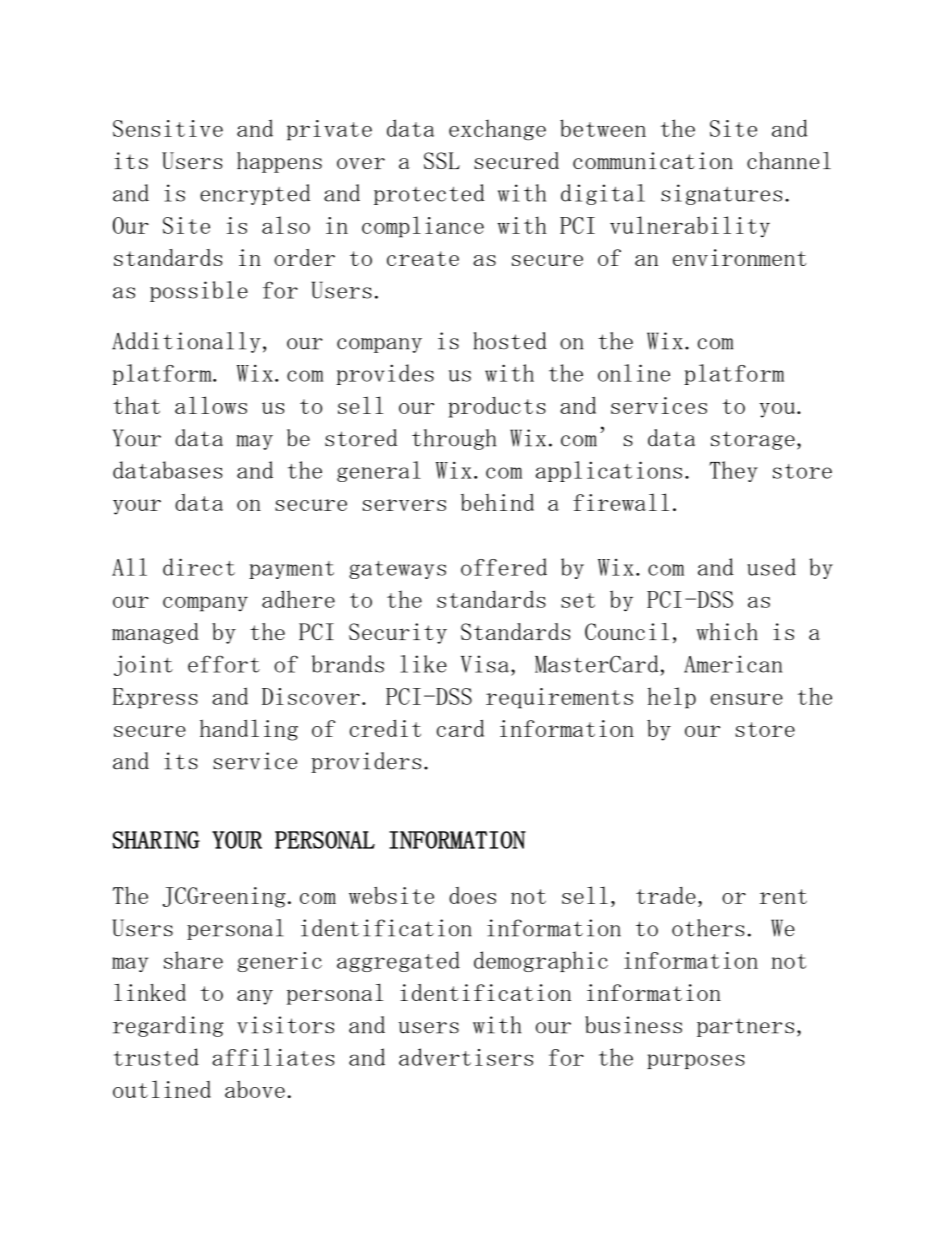  What do you see at coordinates (721, 194) in the image?
I see `signatures` at bounding box center [721, 194].
